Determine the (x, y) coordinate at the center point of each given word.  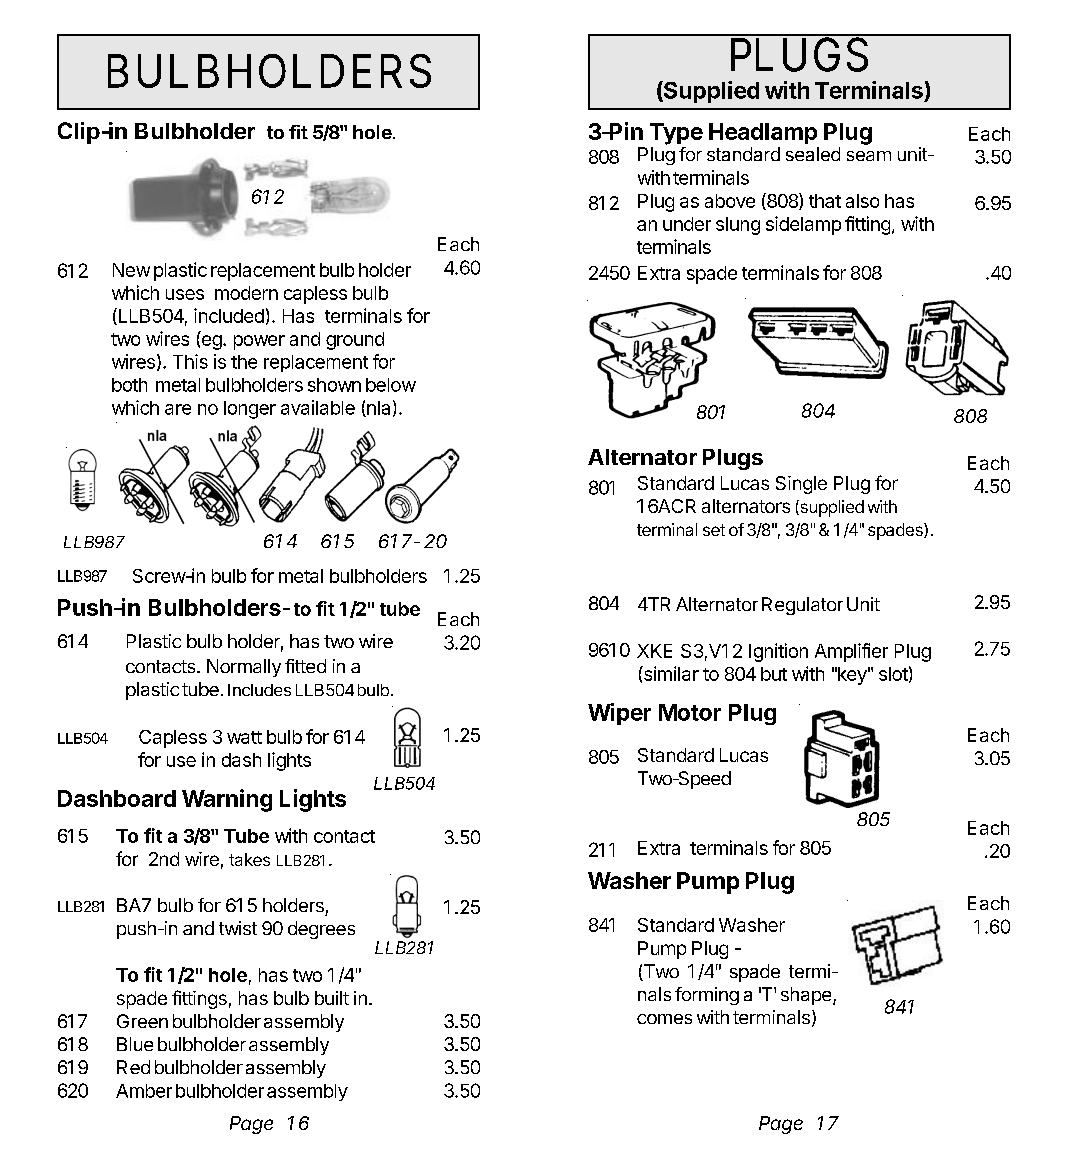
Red (133, 1067)
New (131, 270)
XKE (654, 651)
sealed (813, 154)
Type (676, 134)
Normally (244, 668)
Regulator (802, 606)
